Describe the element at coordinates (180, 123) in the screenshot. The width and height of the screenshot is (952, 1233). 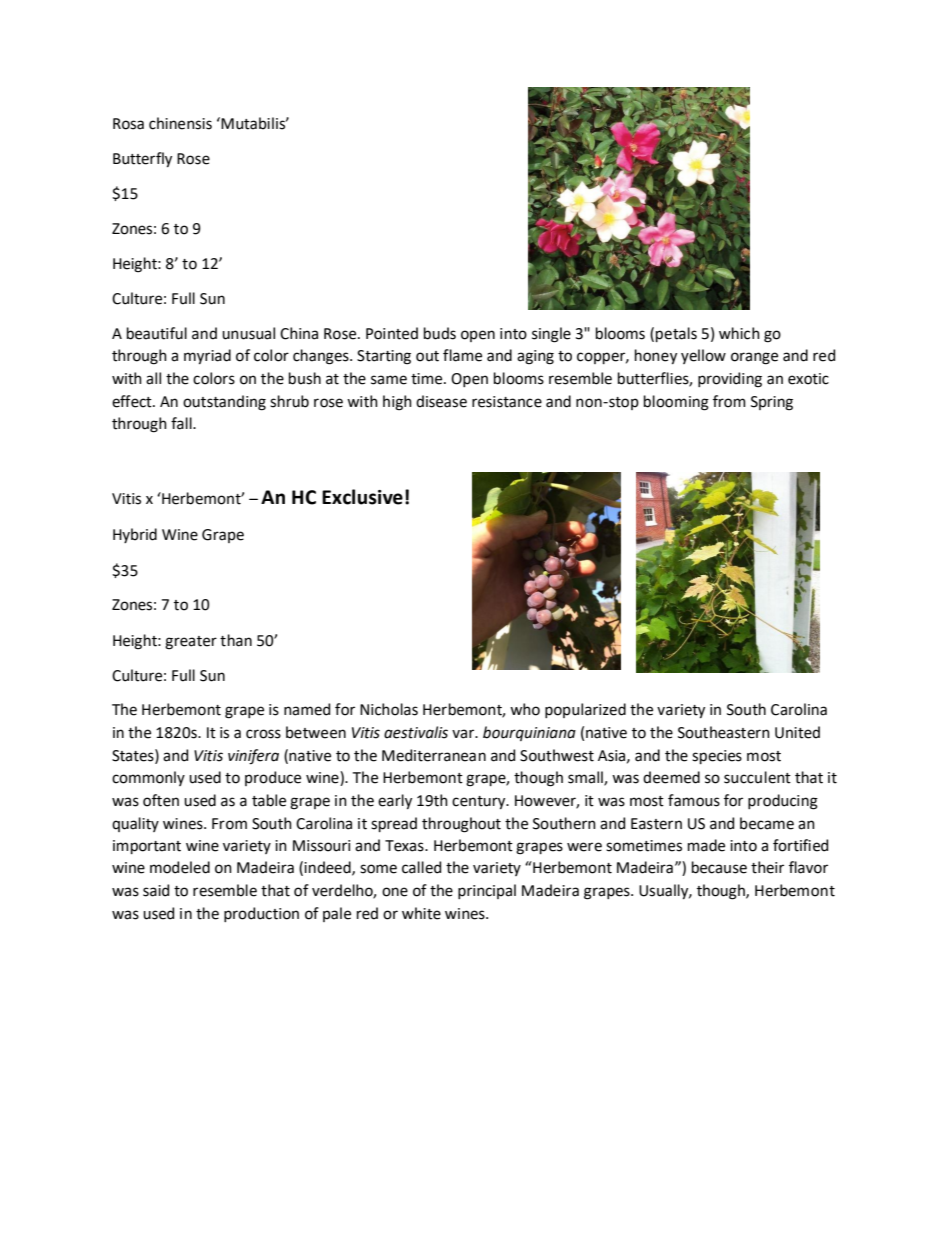
I see `chinensis` at that location.
